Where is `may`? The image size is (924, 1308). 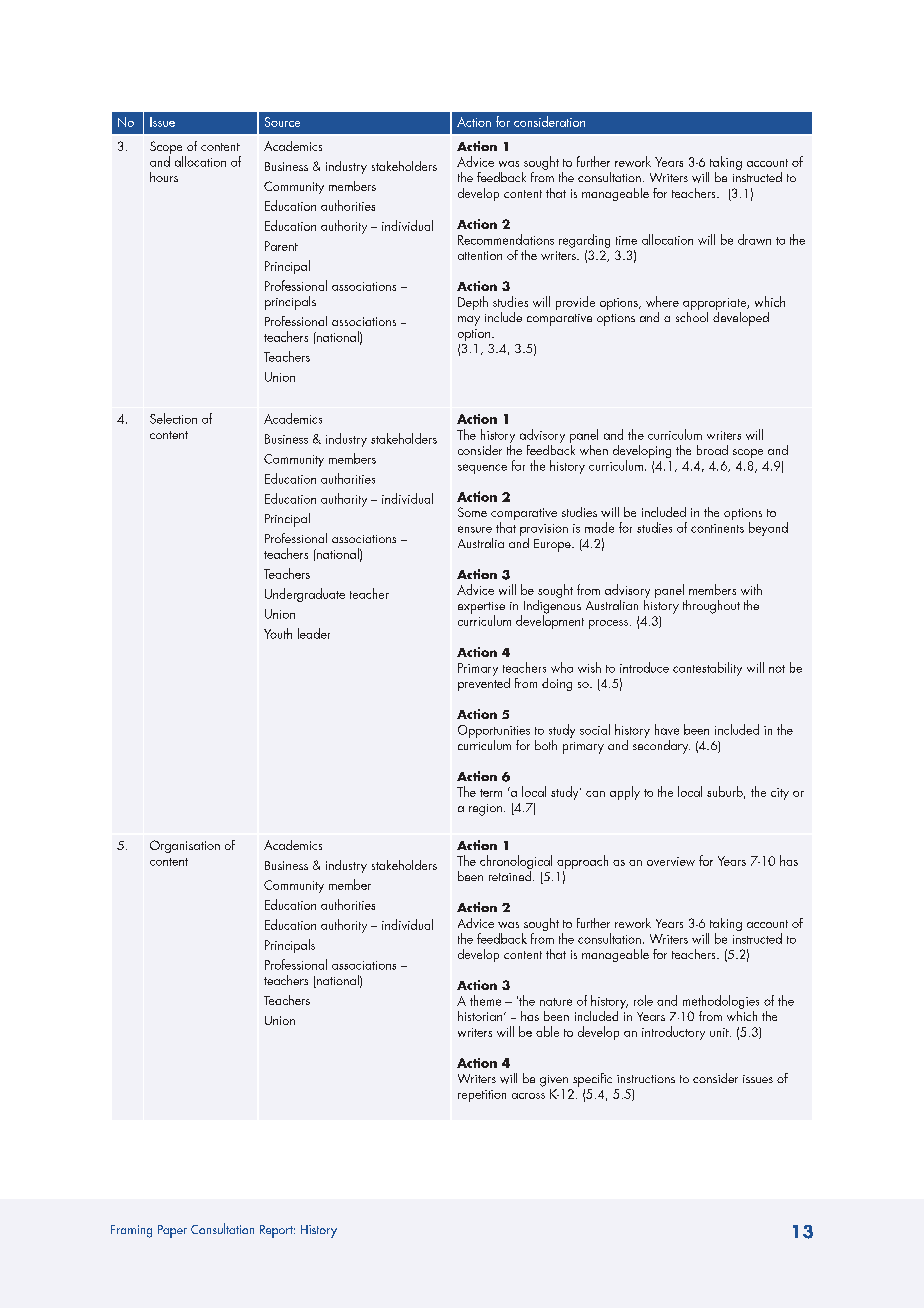
may is located at coordinates (469, 321).
